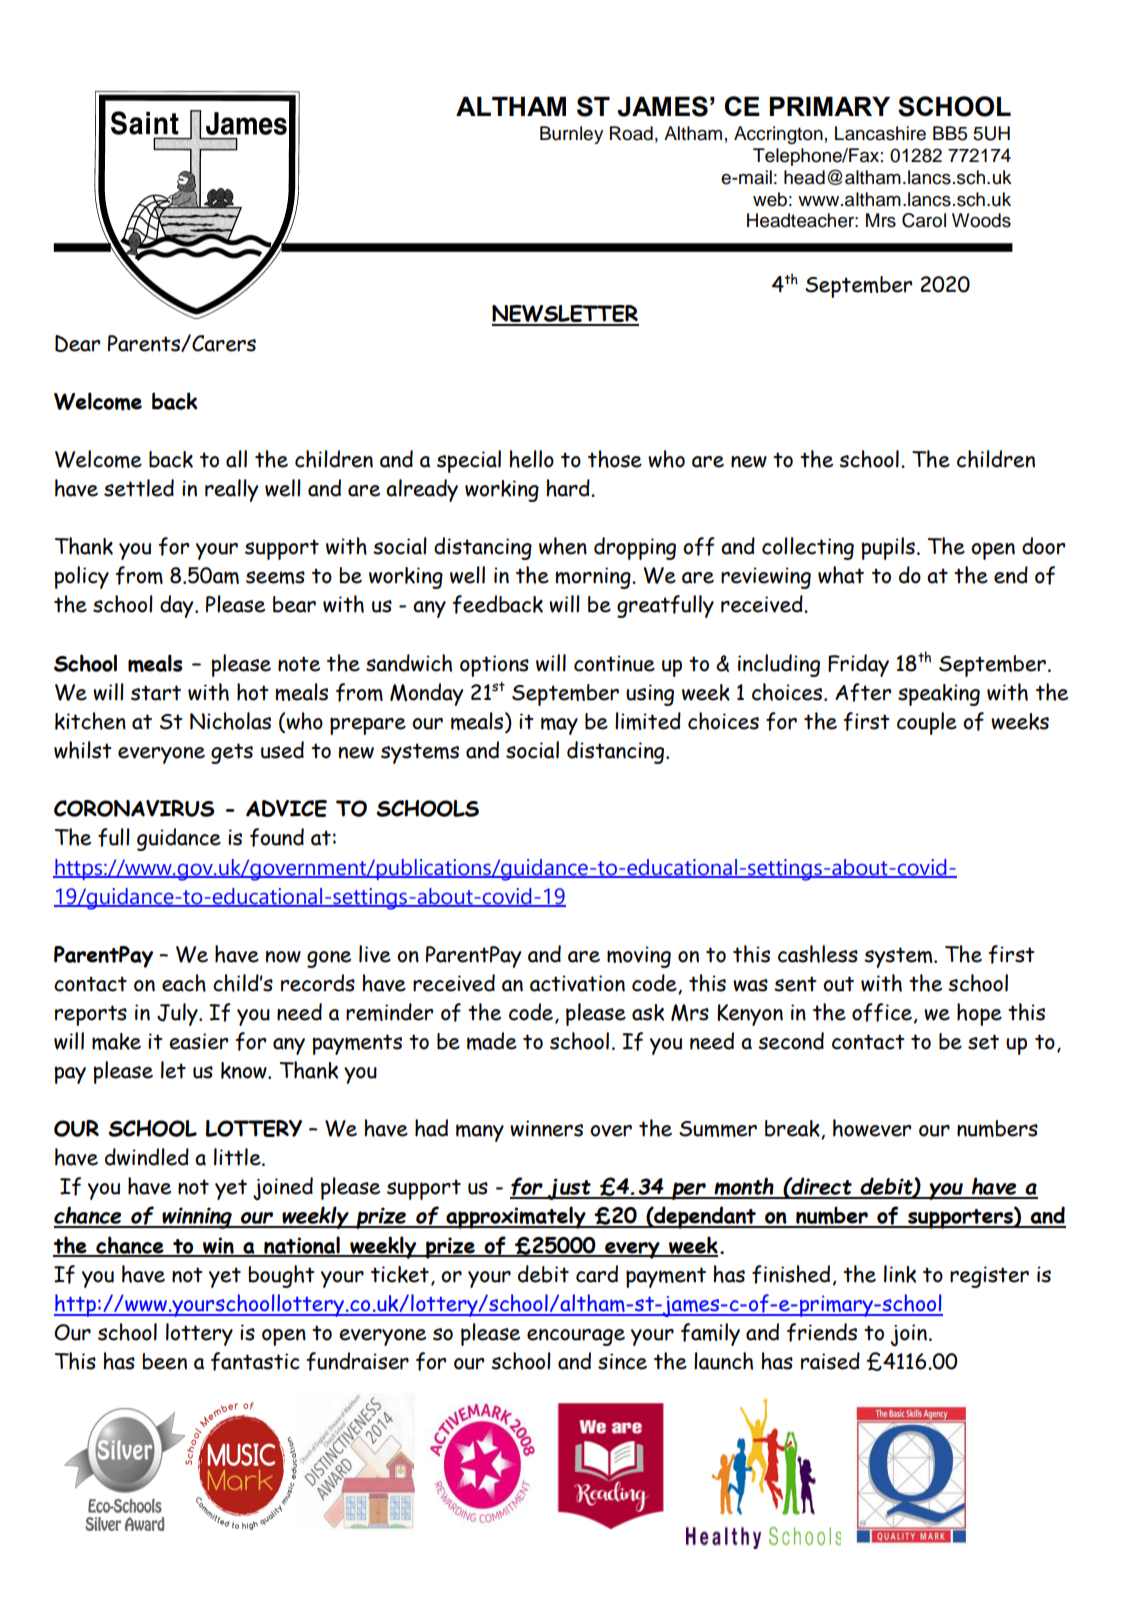  I want to click on encourage, so click(576, 1337).
